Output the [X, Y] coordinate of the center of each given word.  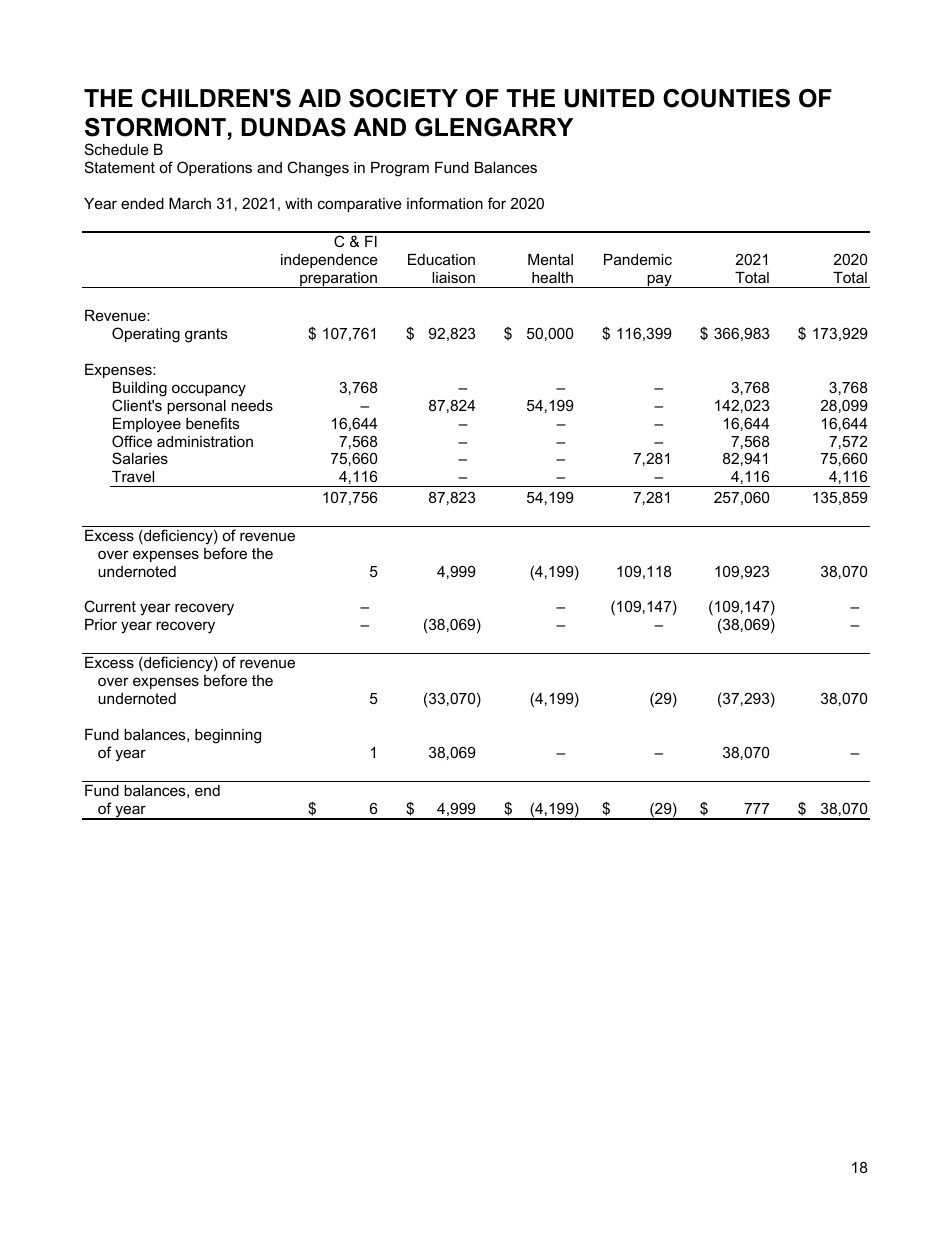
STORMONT [155, 127]
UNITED [609, 98]
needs [252, 405]
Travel [133, 476]
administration [205, 441]
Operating [146, 335]
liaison [453, 277]
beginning [228, 736]
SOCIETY [403, 98]
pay [659, 281]
